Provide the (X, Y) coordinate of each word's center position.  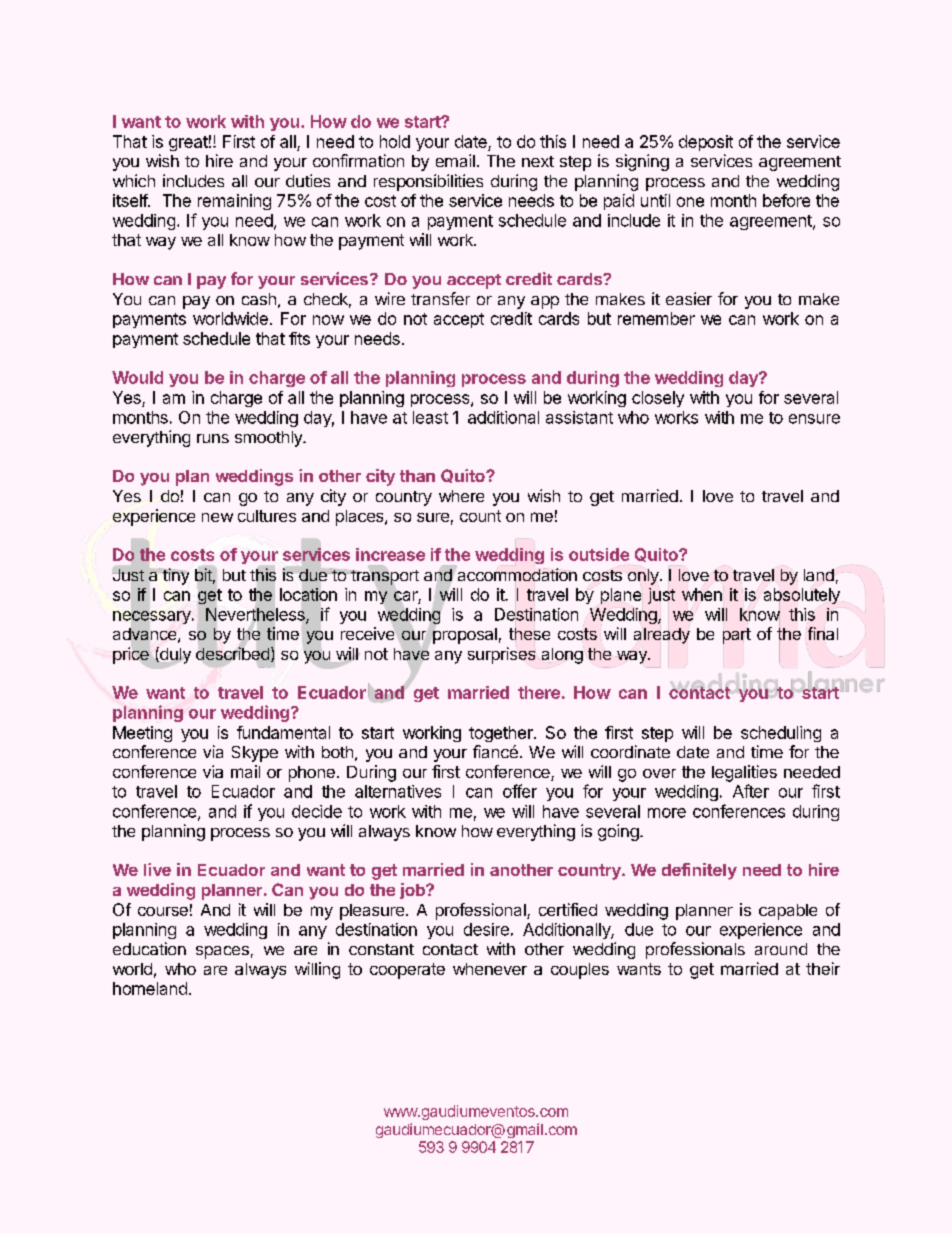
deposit (706, 143)
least (430, 417)
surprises (502, 654)
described (232, 653)
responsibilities (428, 182)
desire (486, 929)
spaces (222, 952)
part (737, 636)
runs (213, 438)
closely (658, 399)
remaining (234, 202)
